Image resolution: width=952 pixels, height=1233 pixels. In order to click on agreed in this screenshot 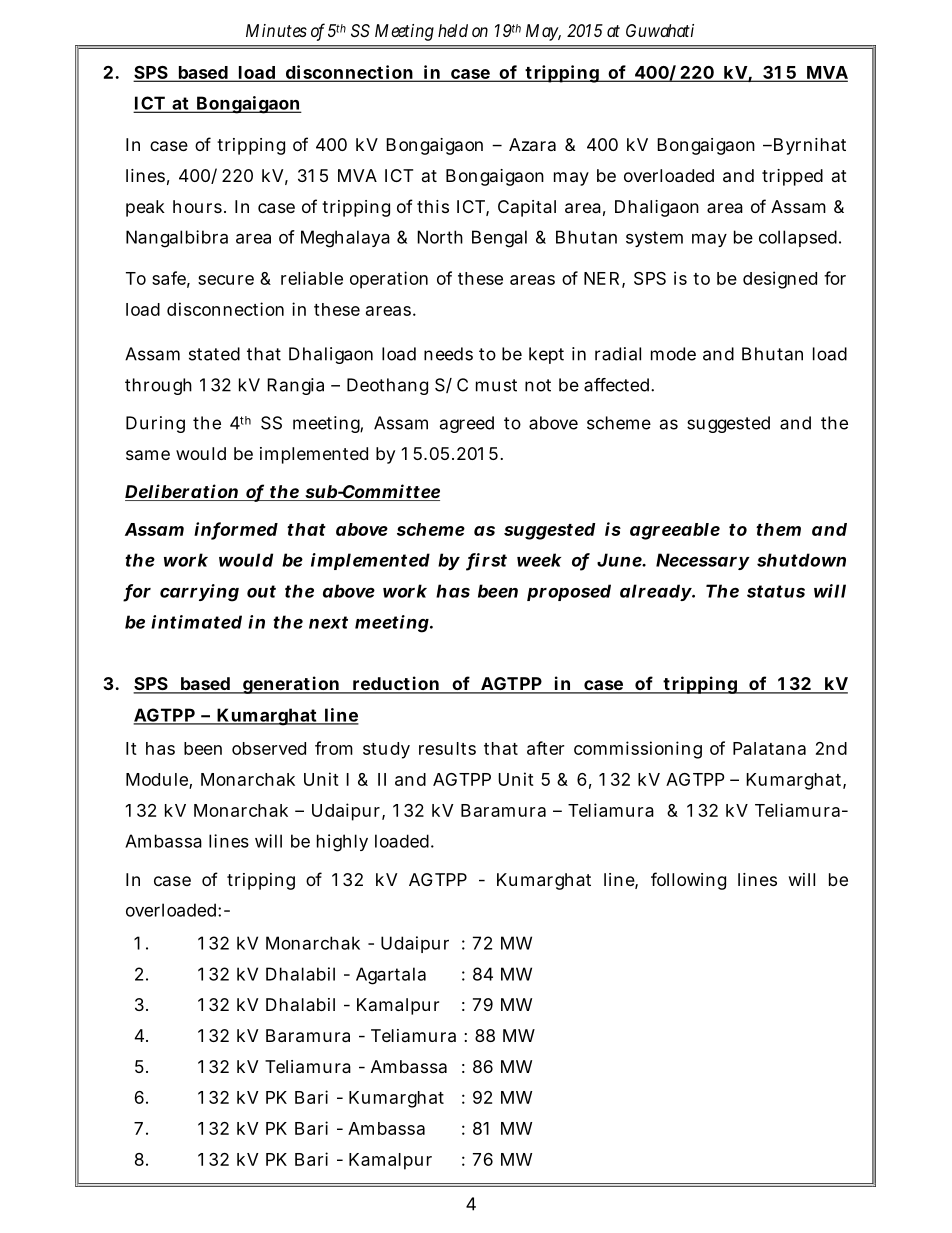, I will do `click(467, 424)`.
